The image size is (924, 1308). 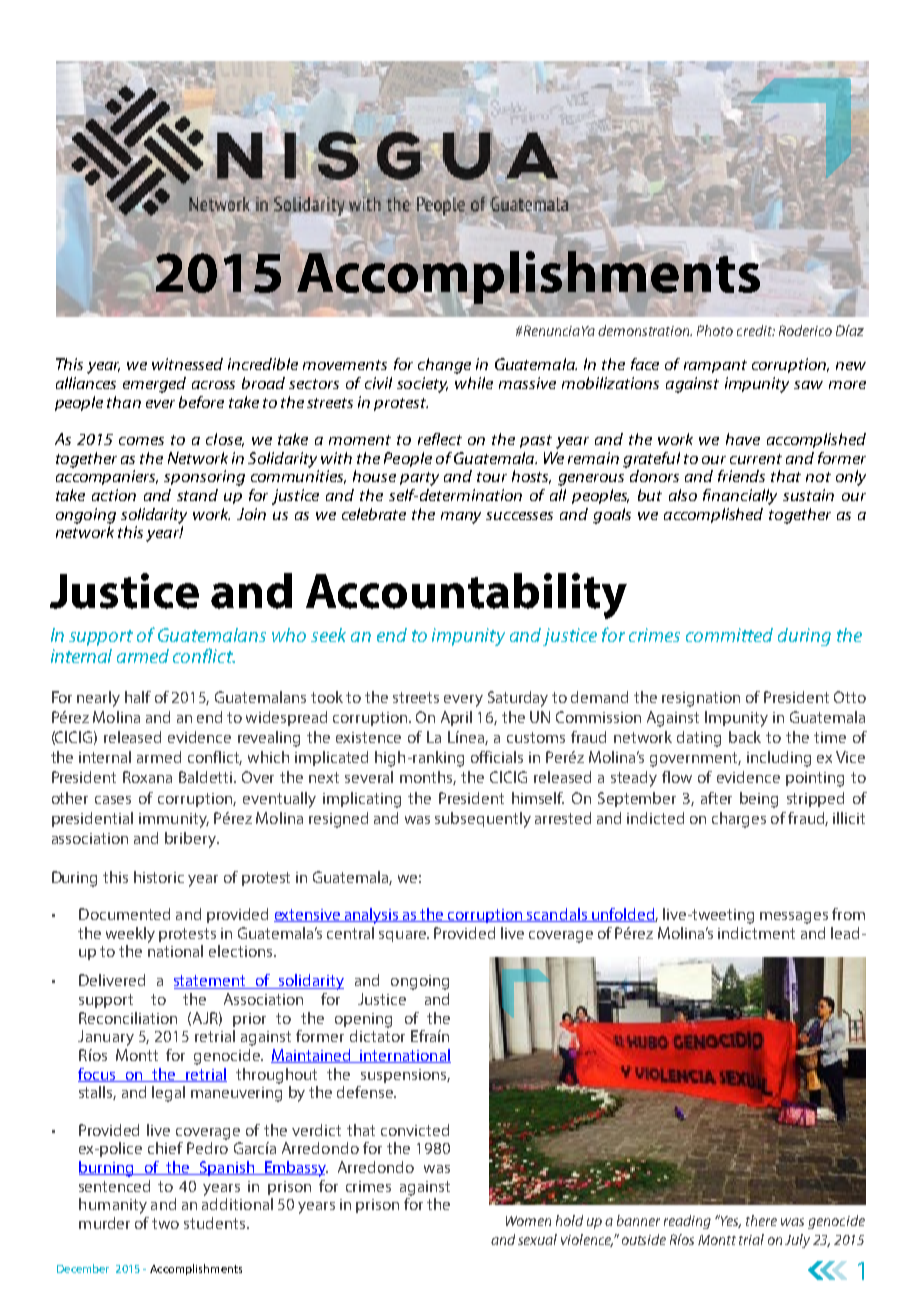 I want to click on being, so click(x=759, y=800).
